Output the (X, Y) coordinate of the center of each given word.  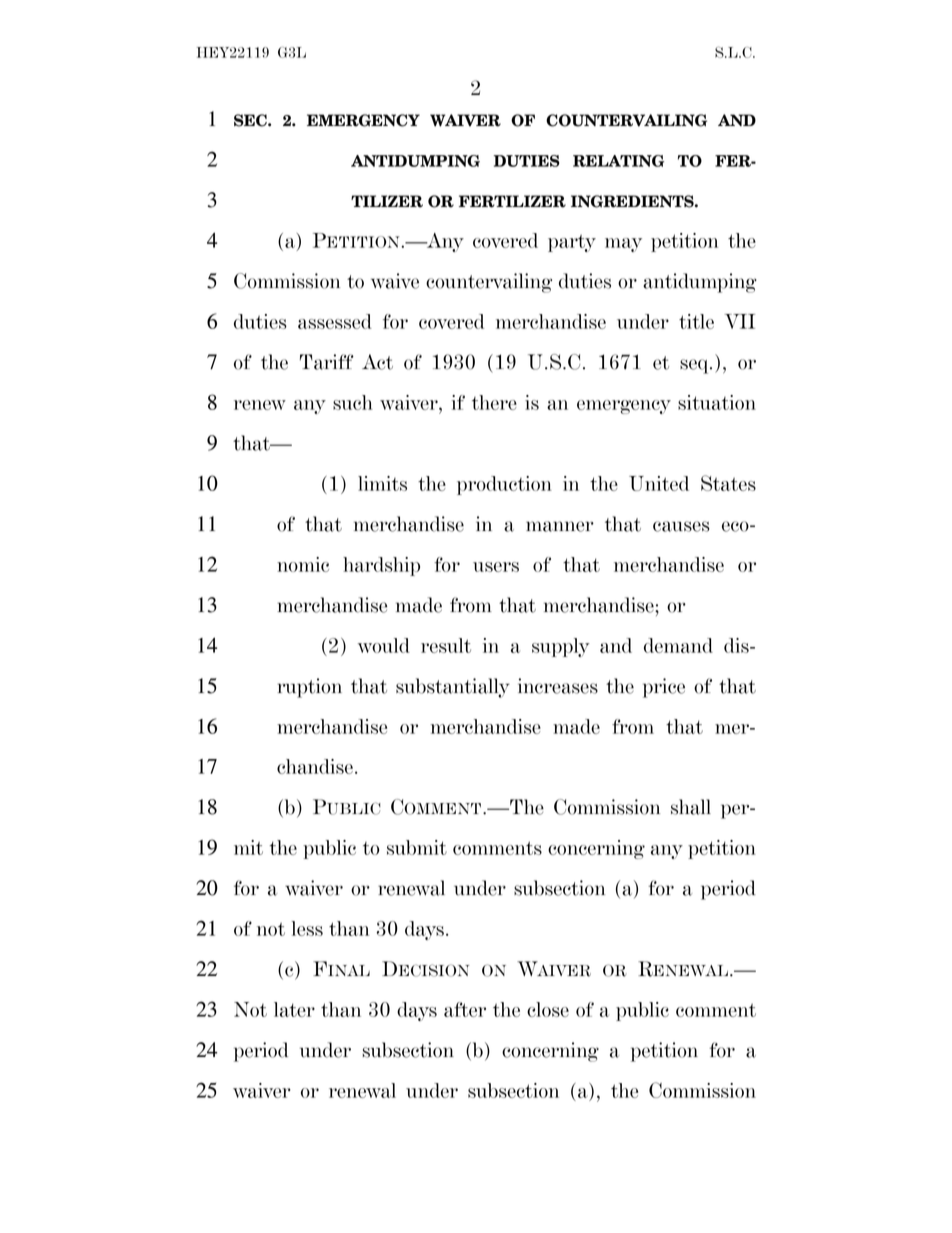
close (548, 1009)
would (384, 645)
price (664, 688)
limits (382, 483)
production (504, 485)
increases (558, 686)
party (572, 243)
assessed (335, 321)
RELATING (618, 161)
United (659, 483)
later (294, 1009)
